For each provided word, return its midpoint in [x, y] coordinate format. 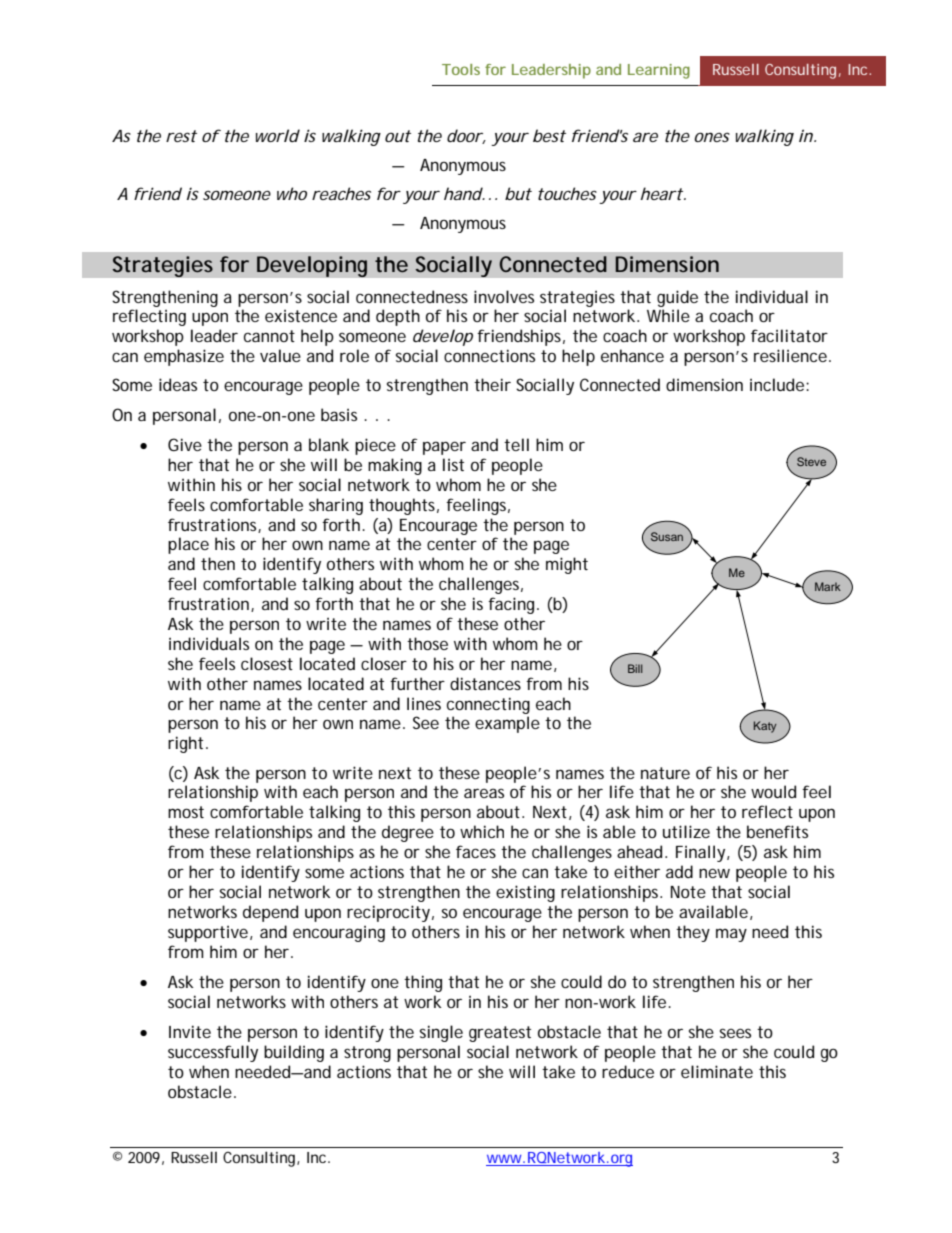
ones [712, 137]
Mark [828, 586]
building [294, 1053]
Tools [461, 69]
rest [181, 136]
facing [513, 605]
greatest [500, 1034]
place [188, 545]
